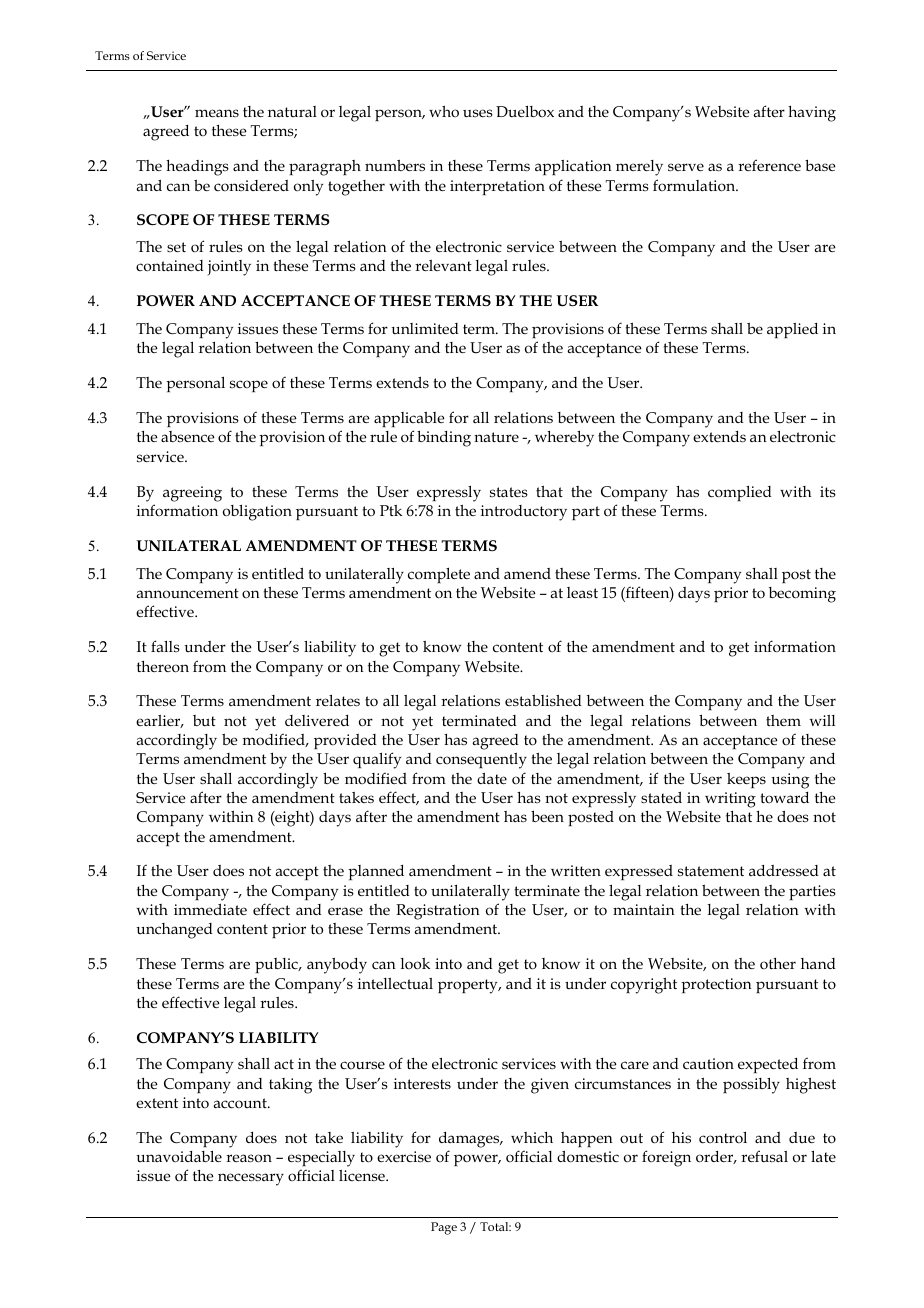 The height and width of the document is (1308, 924). I want to click on immediate, so click(210, 909).
